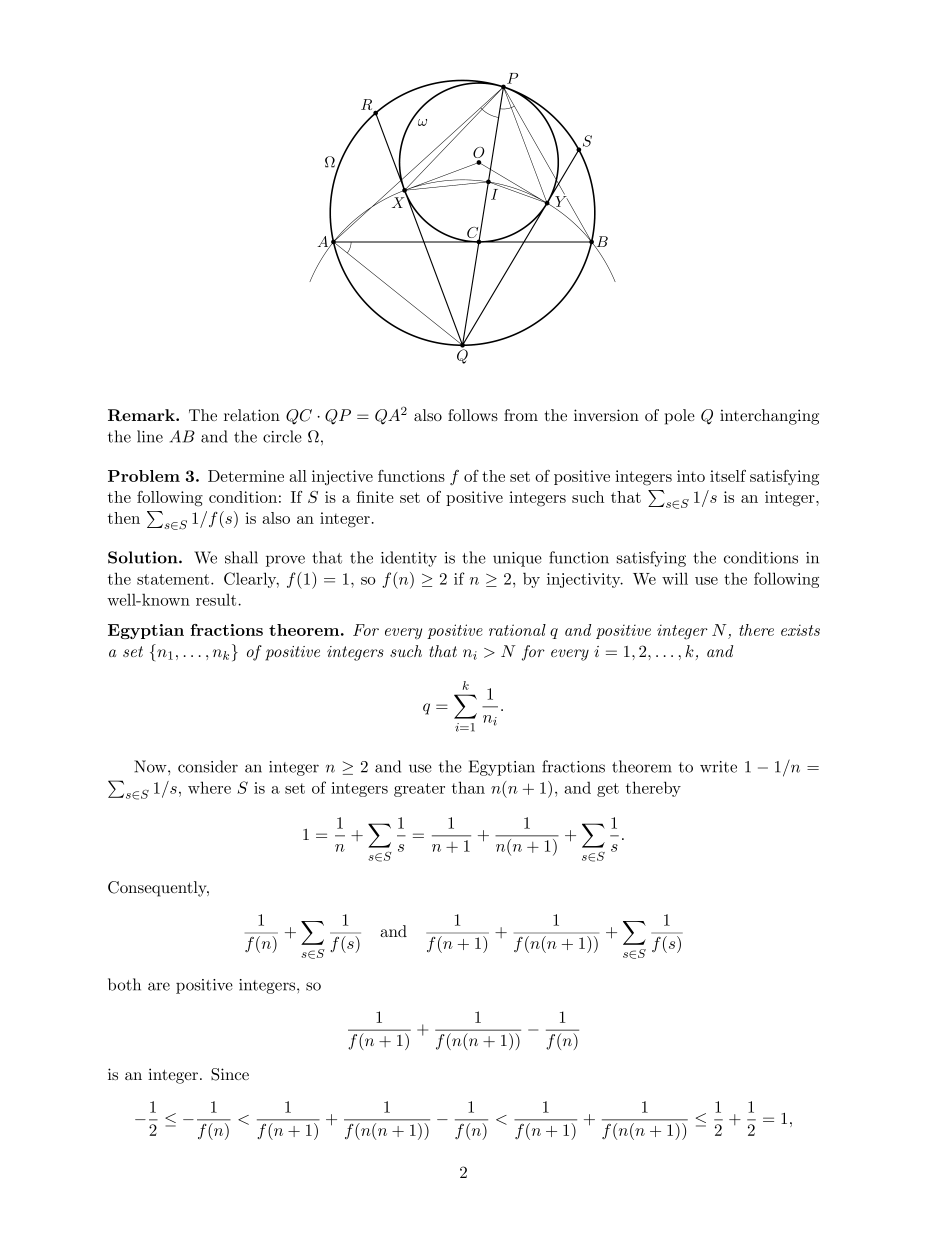 Image resolution: width=952 pixels, height=1233 pixels. I want to click on identity, so click(409, 559).
